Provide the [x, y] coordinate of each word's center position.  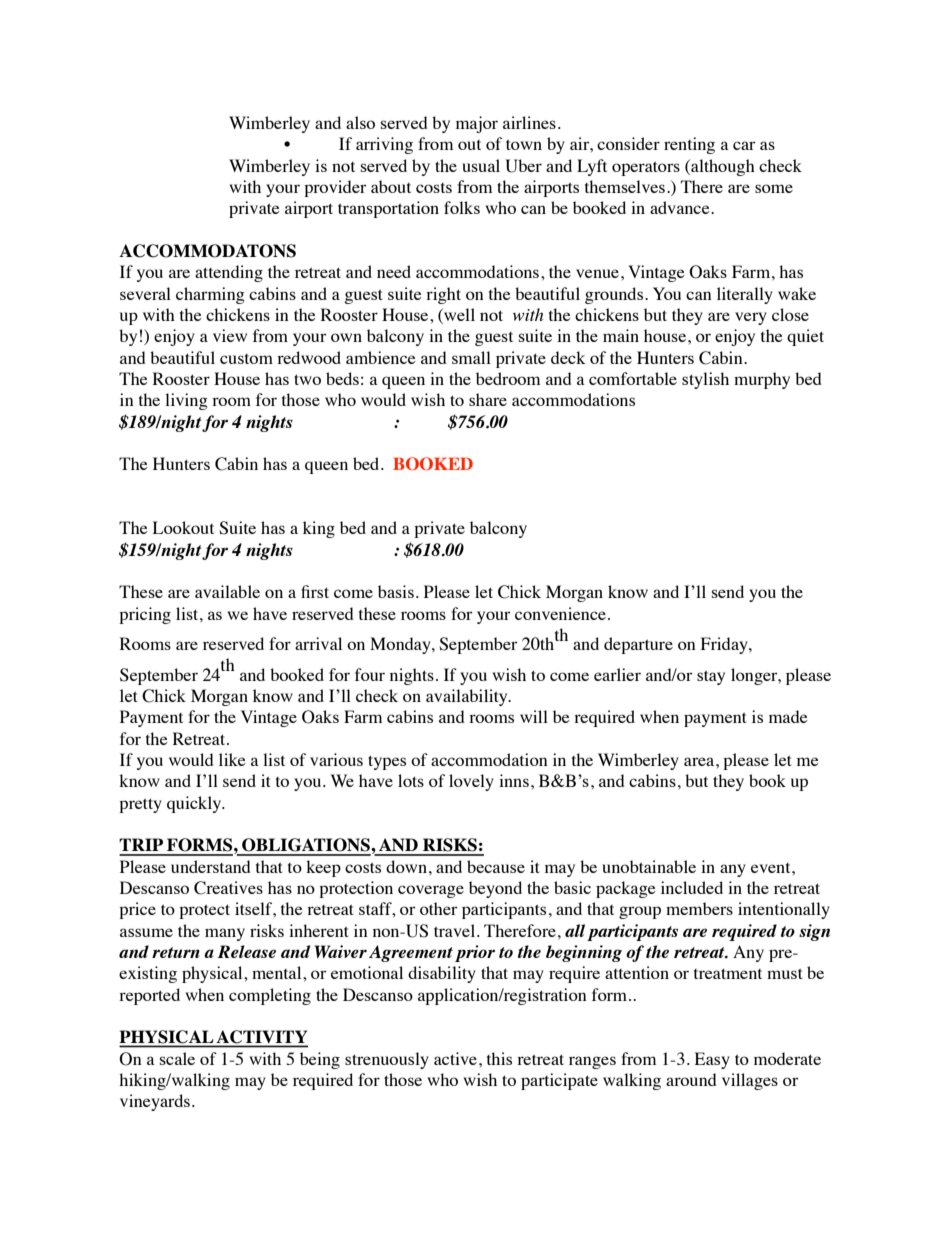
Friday [725, 645]
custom [246, 359]
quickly [195, 804]
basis [396, 591]
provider [335, 188]
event [772, 868]
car [744, 145]
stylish [705, 380]
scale [177, 1058]
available [227, 591]
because [496, 866]
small [471, 357]
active [455, 1058]
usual [481, 165]
